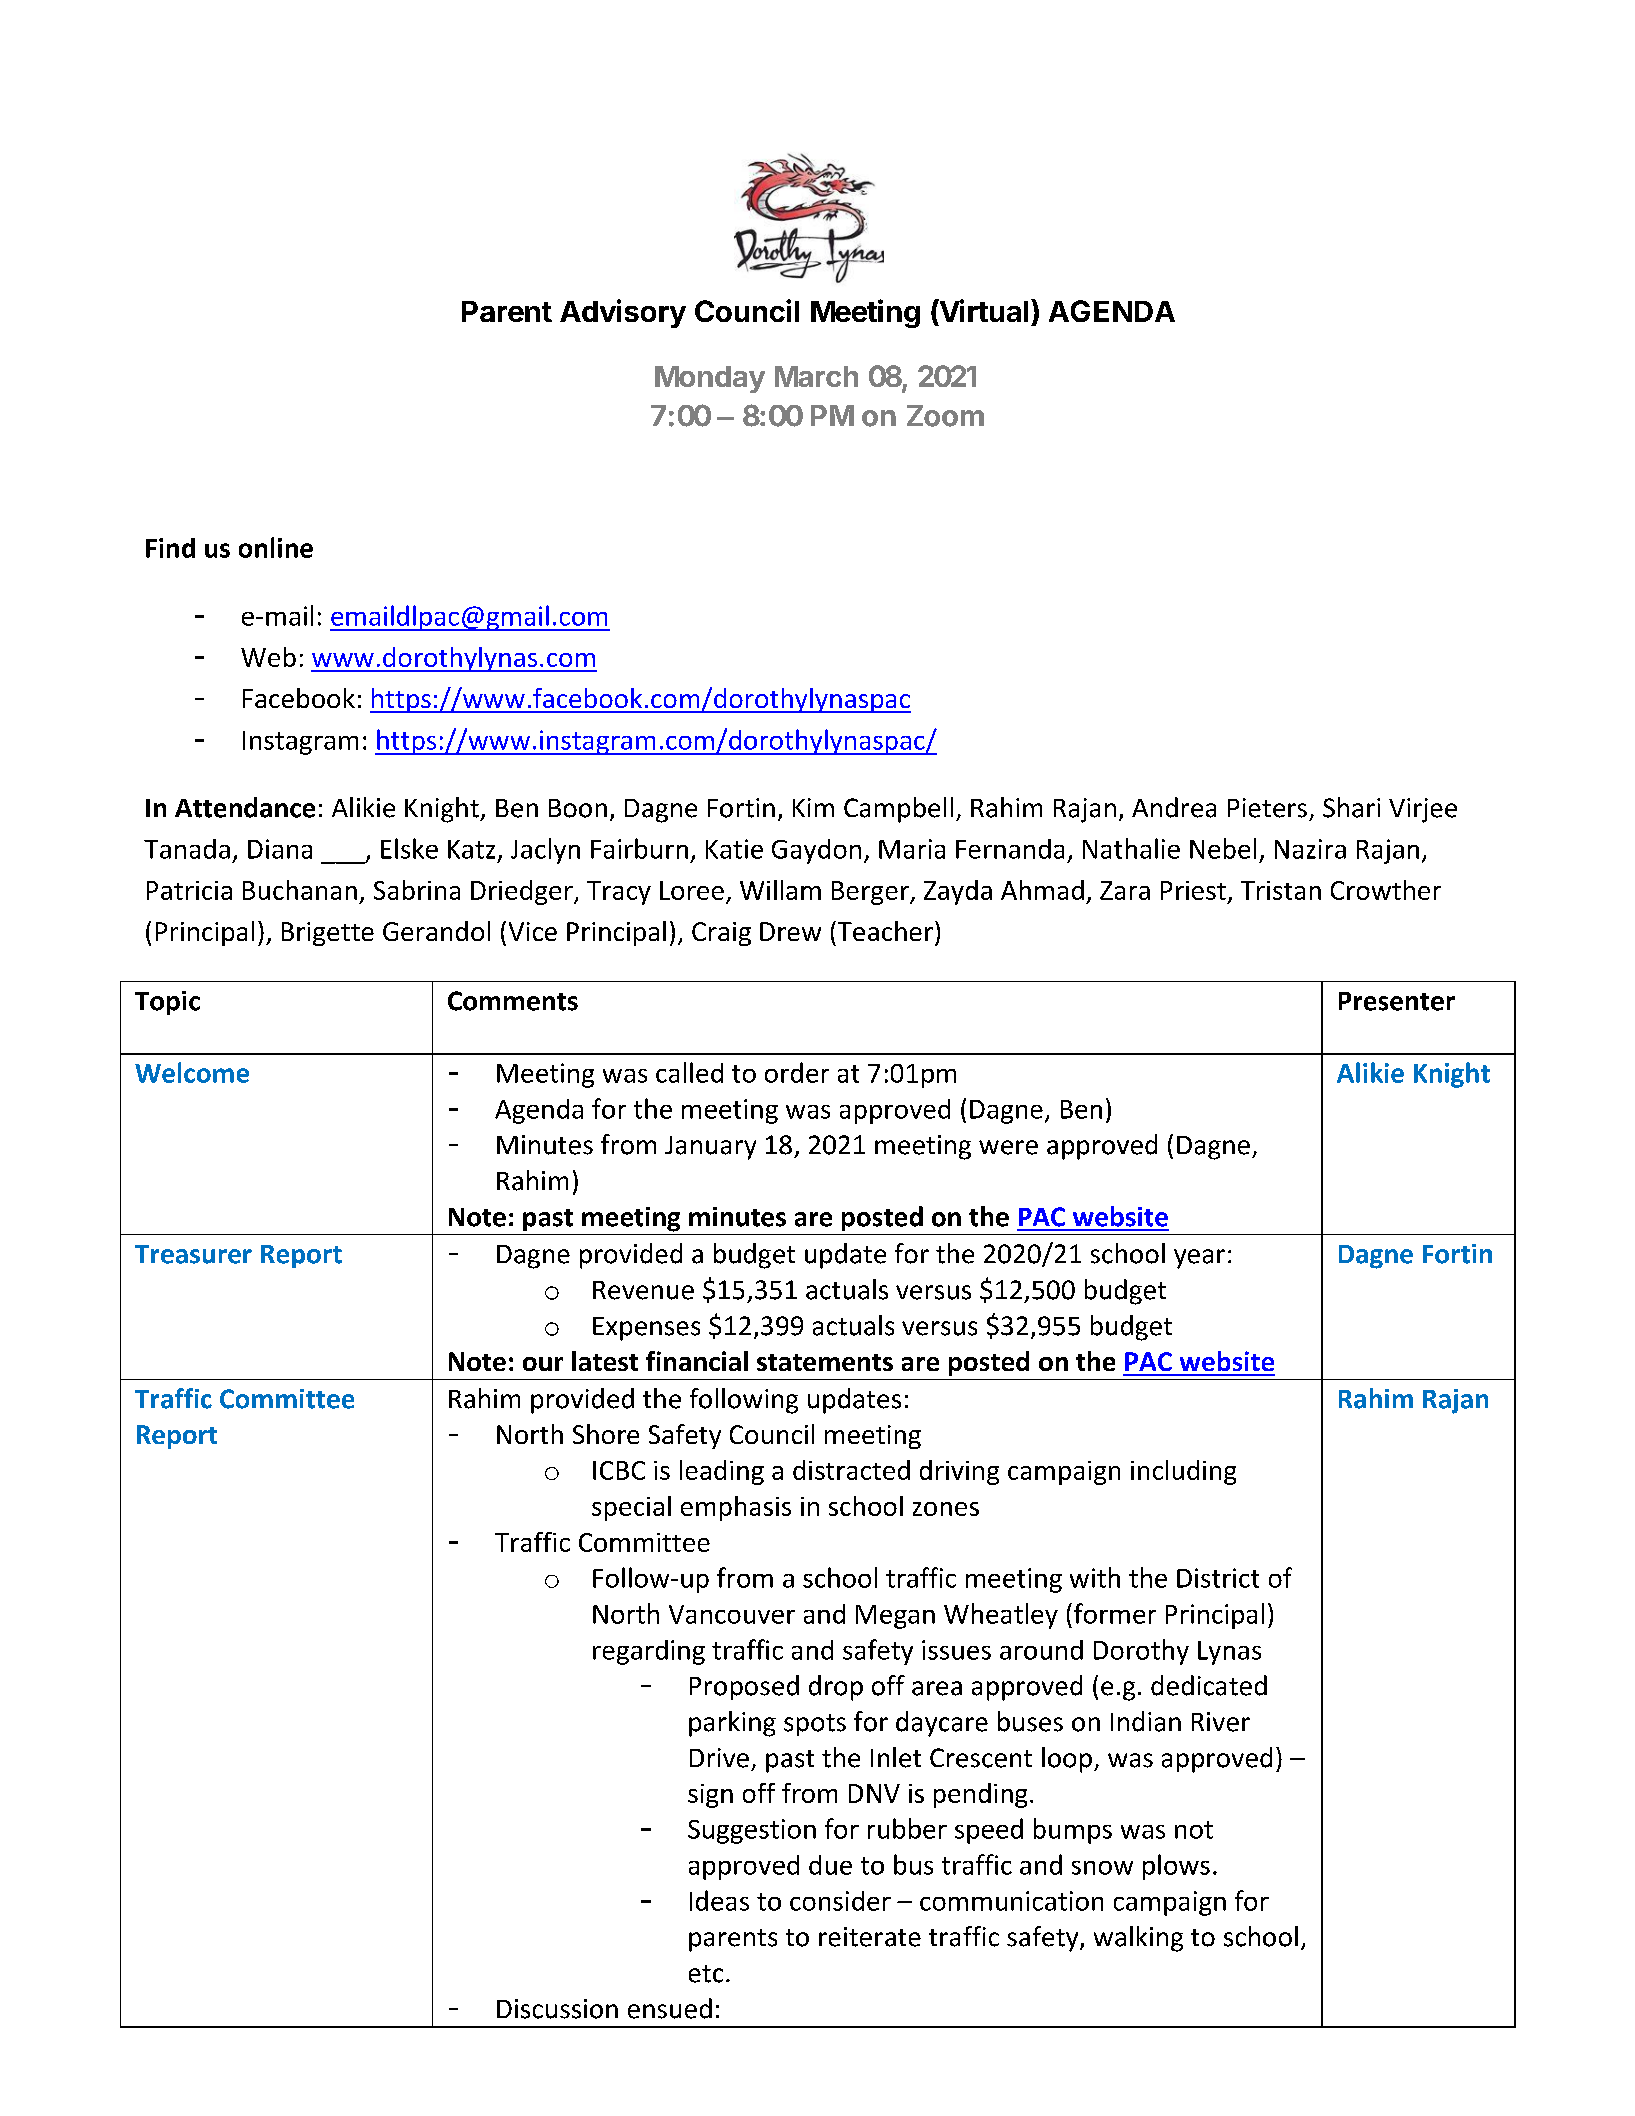  Describe the element at coordinates (192, 1072) in the screenshot. I see `Welcome` at that location.
